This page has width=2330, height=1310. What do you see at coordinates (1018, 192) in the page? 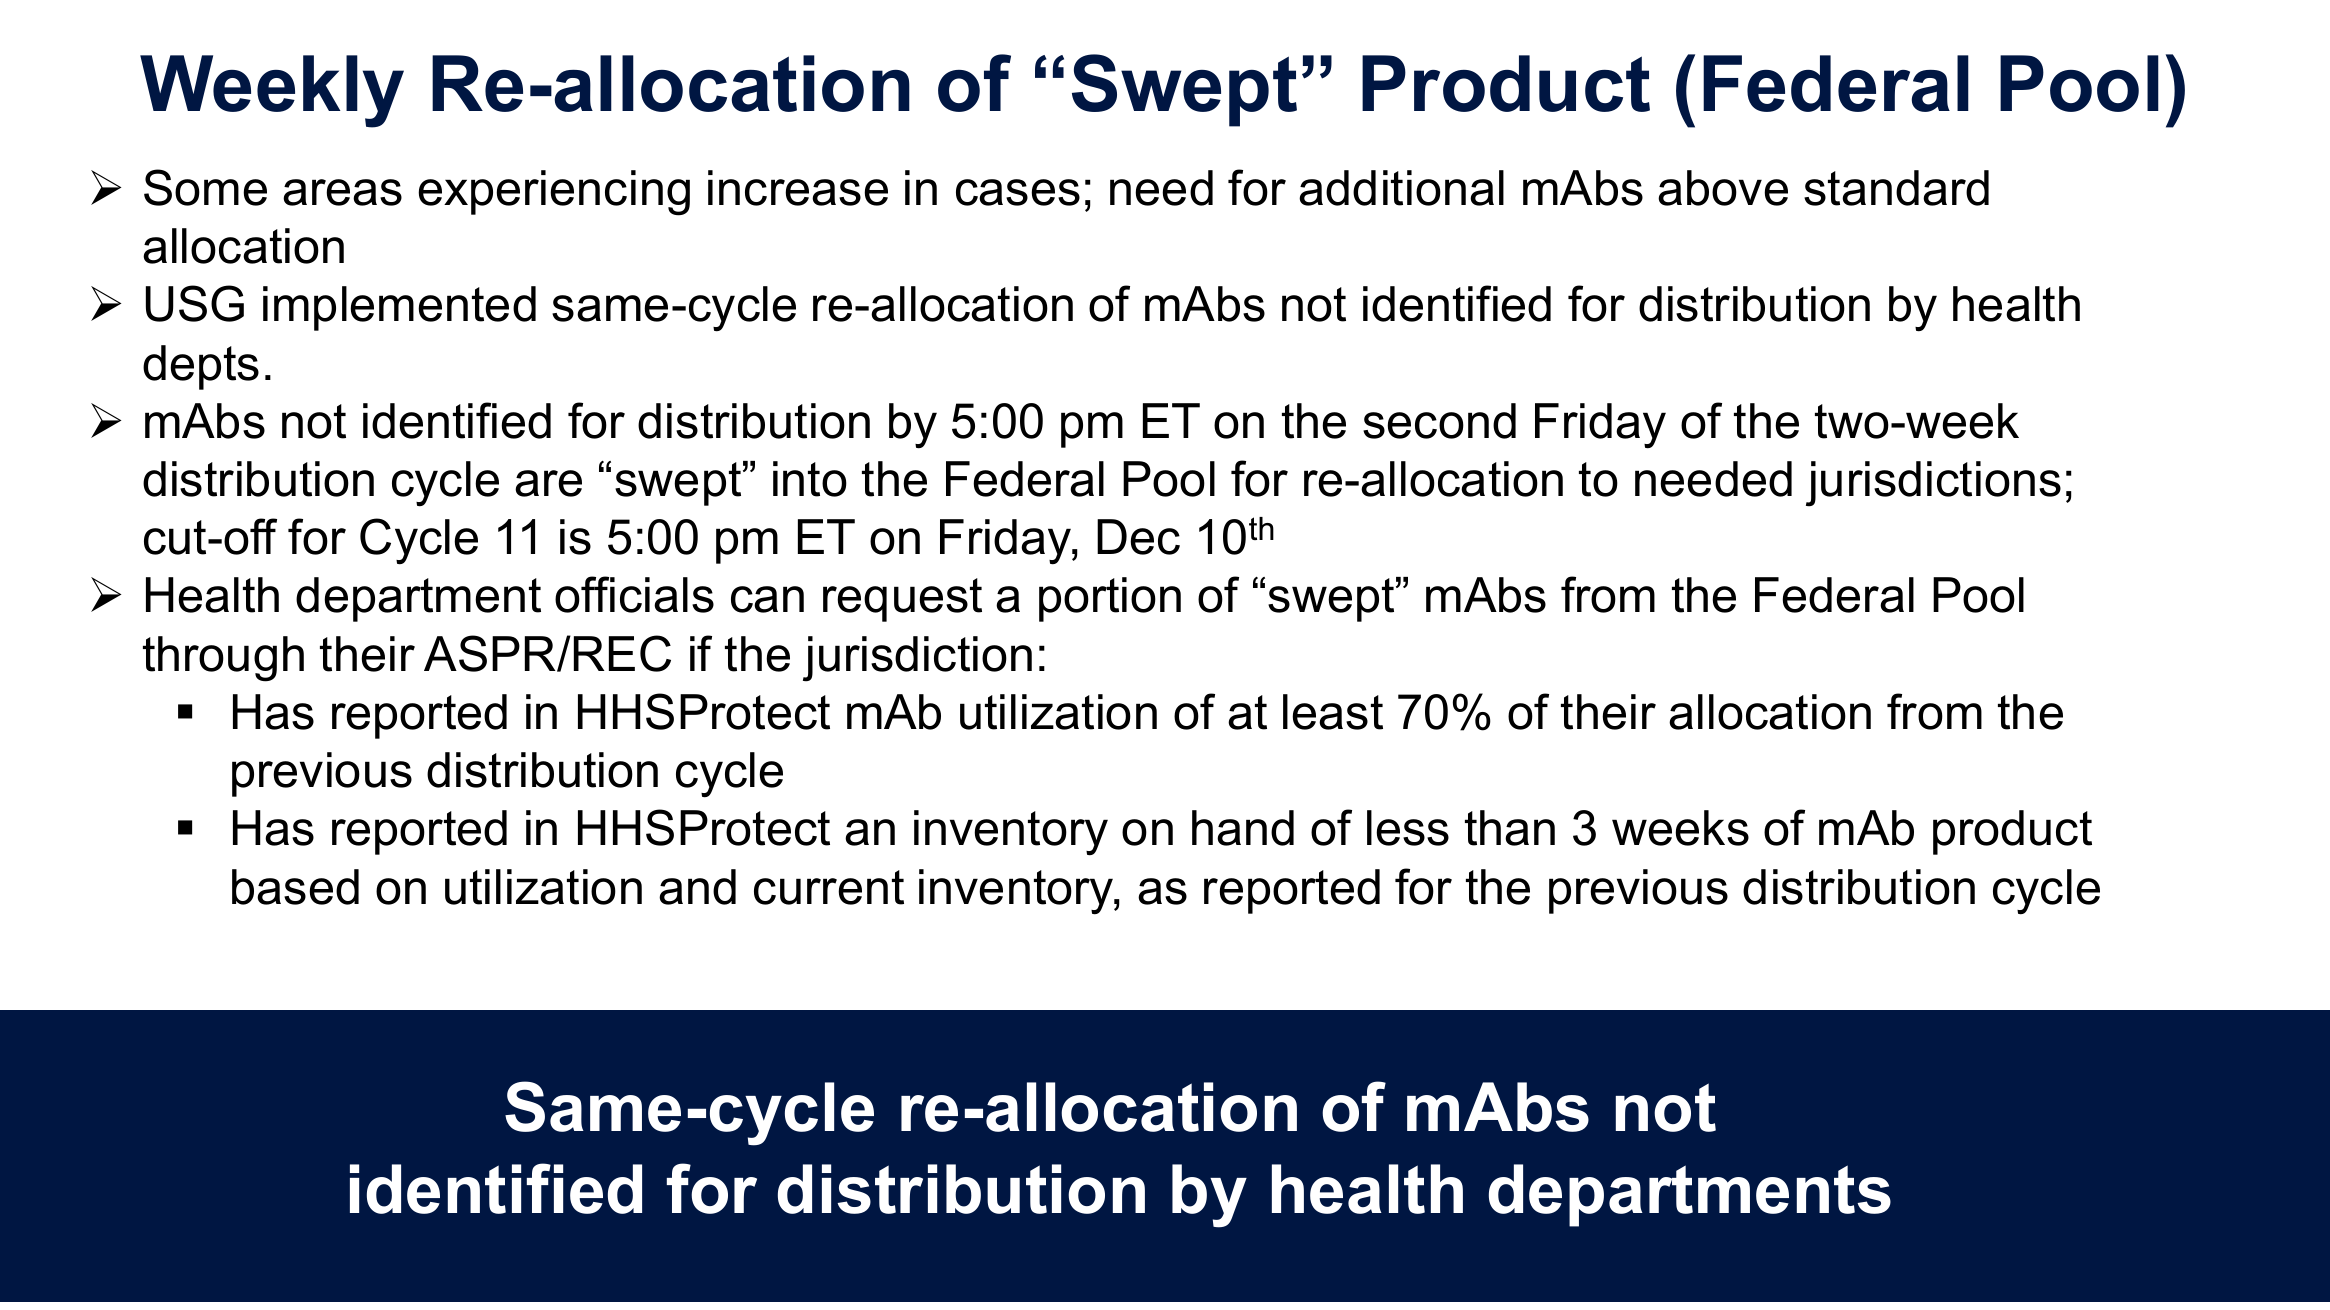
I see `cases` at bounding box center [1018, 192].
